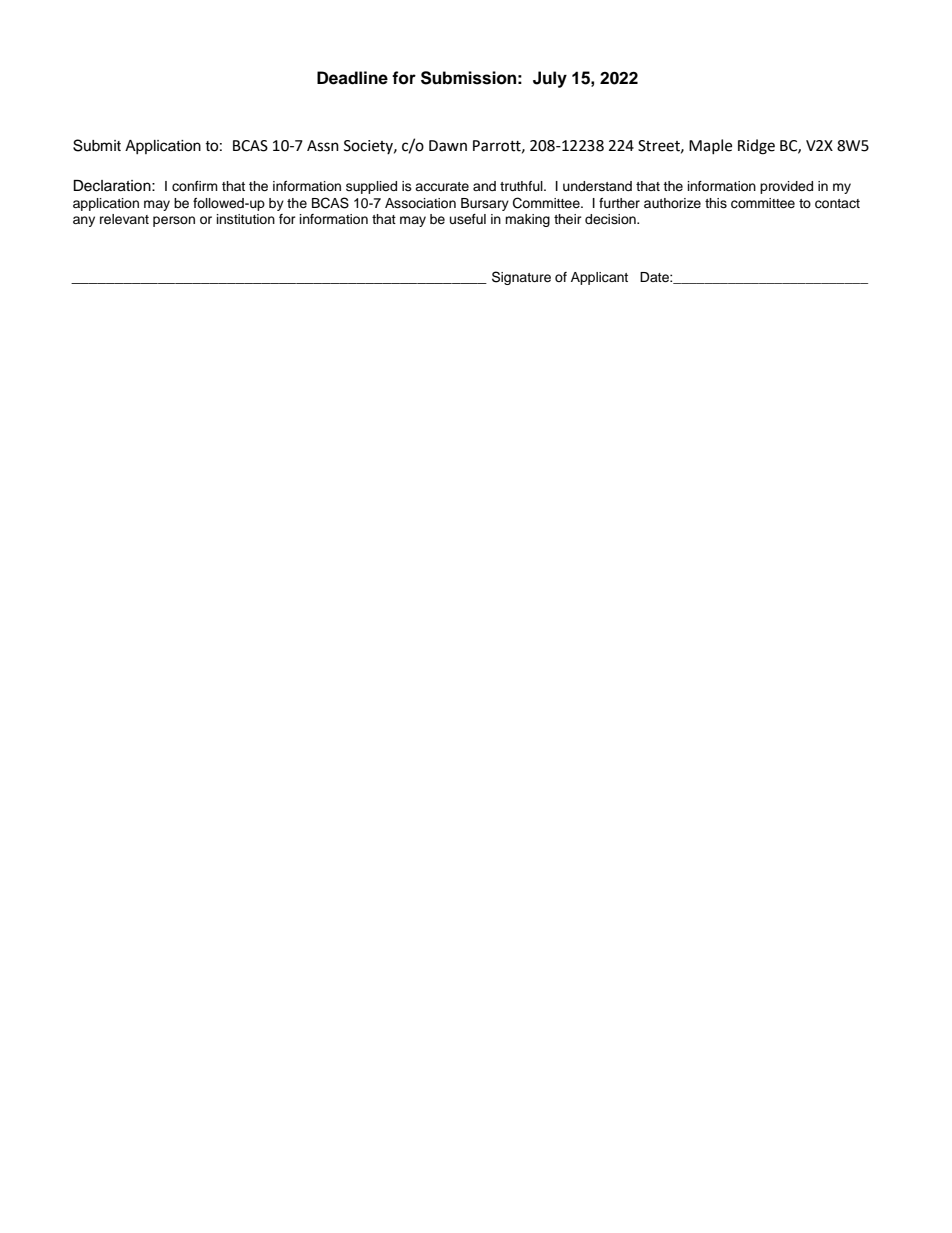 This page has width=952, height=1233. What do you see at coordinates (195, 186) in the page?
I see `confirm` at bounding box center [195, 186].
